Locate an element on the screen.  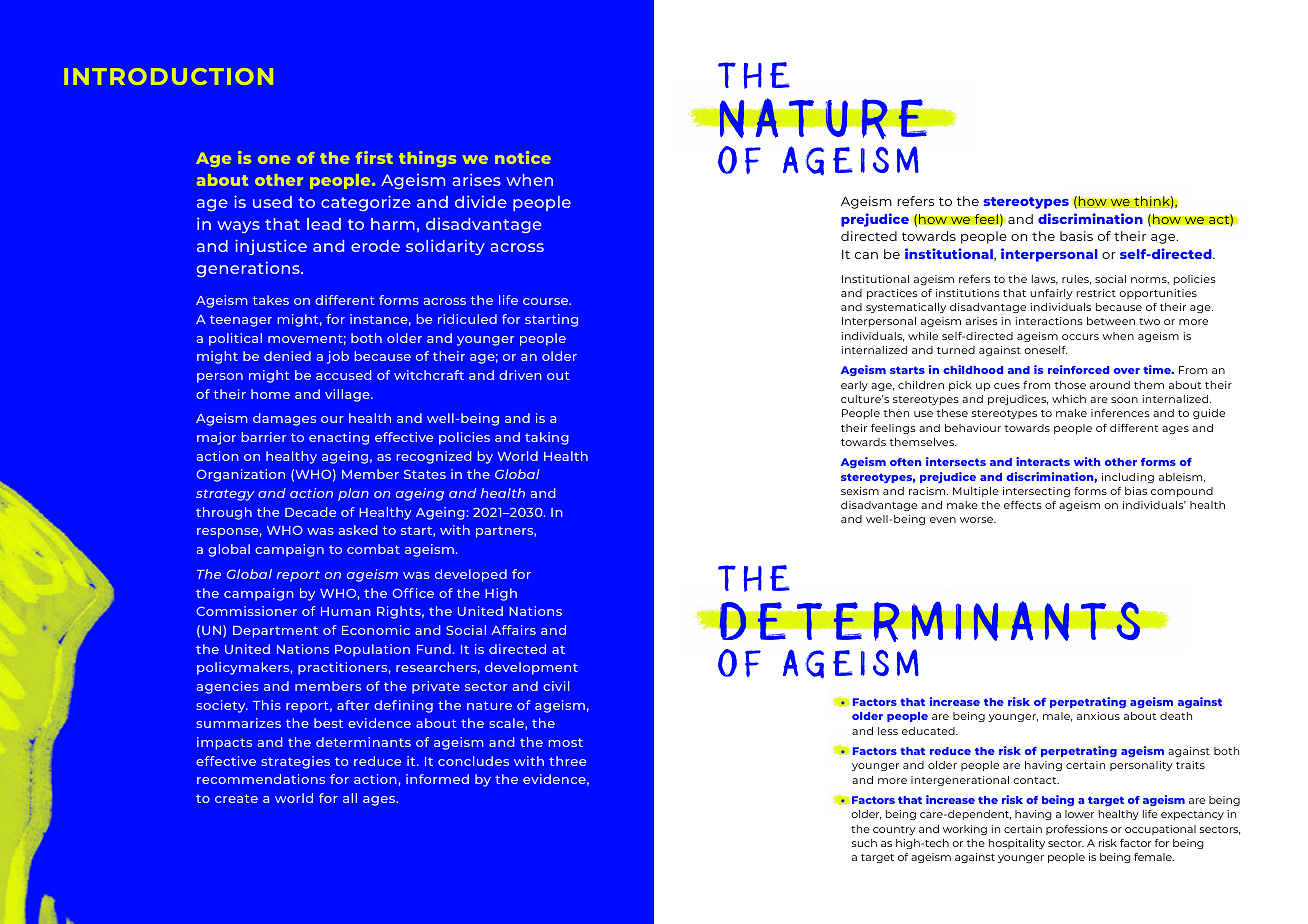
notice is located at coordinates (523, 157).
